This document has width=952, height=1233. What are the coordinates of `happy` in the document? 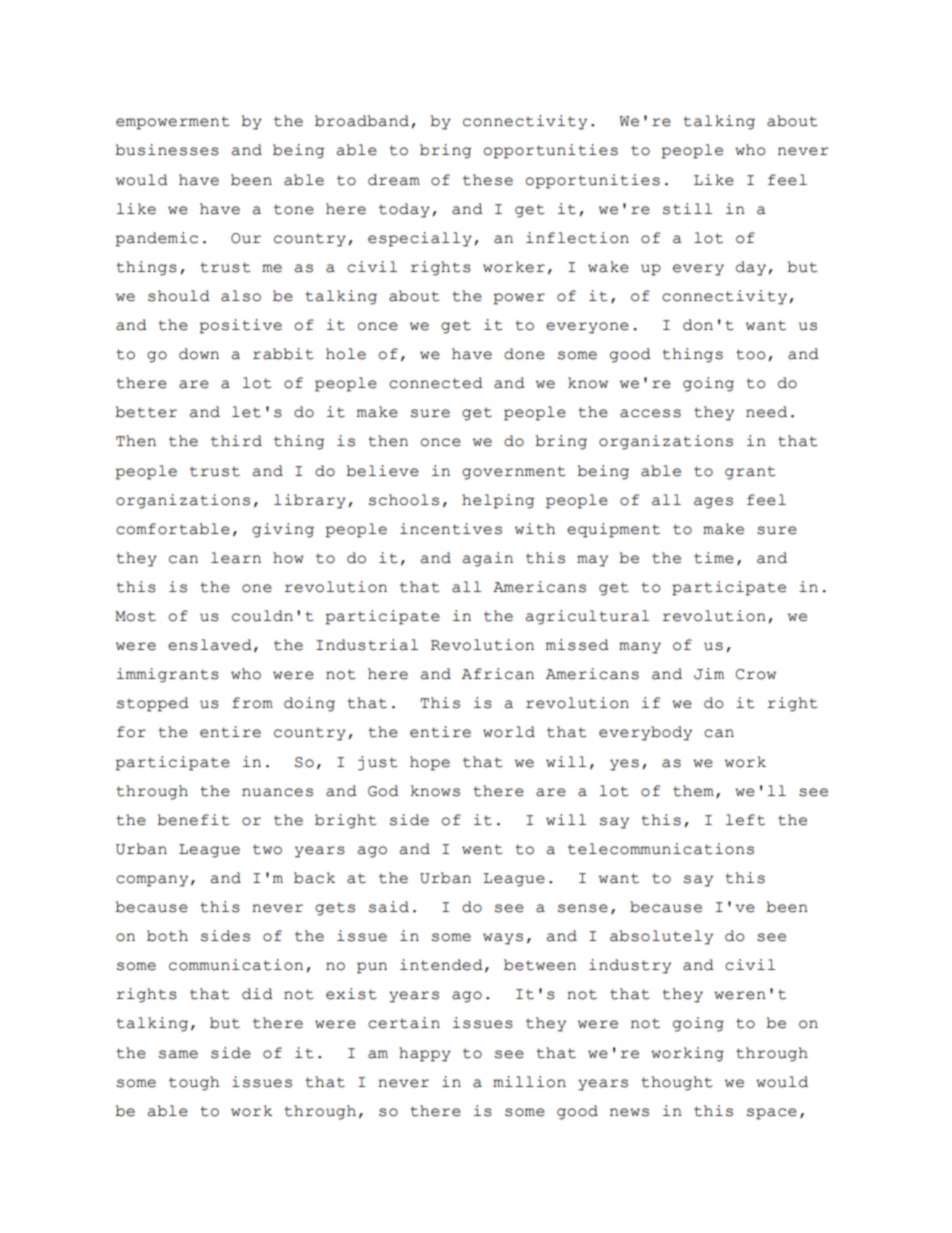 It's located at (425, 1054).
